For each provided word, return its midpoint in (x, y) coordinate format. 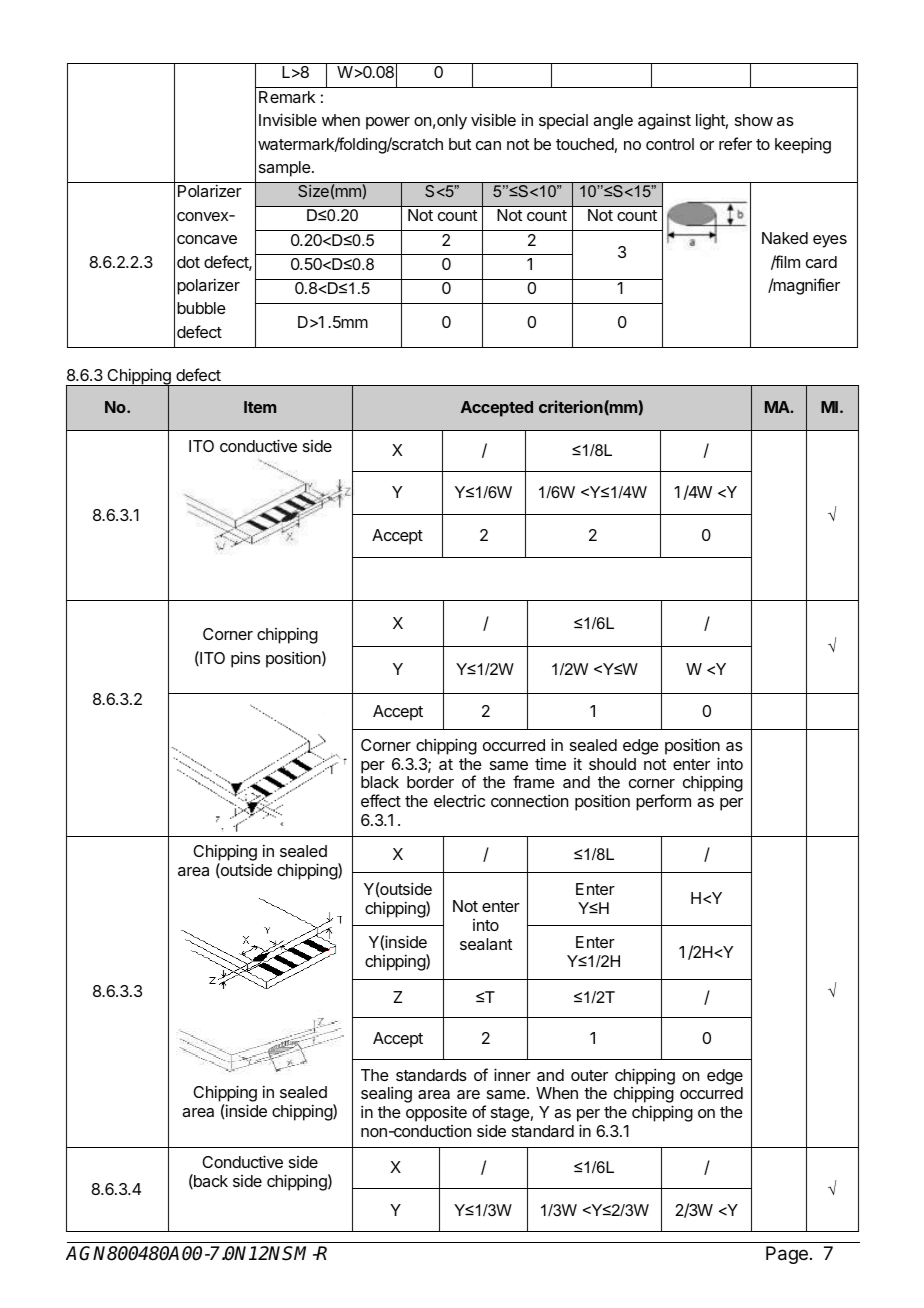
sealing (386, 1096)
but (460, 144)
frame (534, 781)
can (488, 145)
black (380, 782)
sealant (486, 944)
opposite (436, 1113)
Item (260, 407)
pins (245, 659)
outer (589, 1075)
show (754, 120)
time (550, 763)
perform (663, 802)
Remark (287, 97)
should (612, 764)
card (821, 262)
